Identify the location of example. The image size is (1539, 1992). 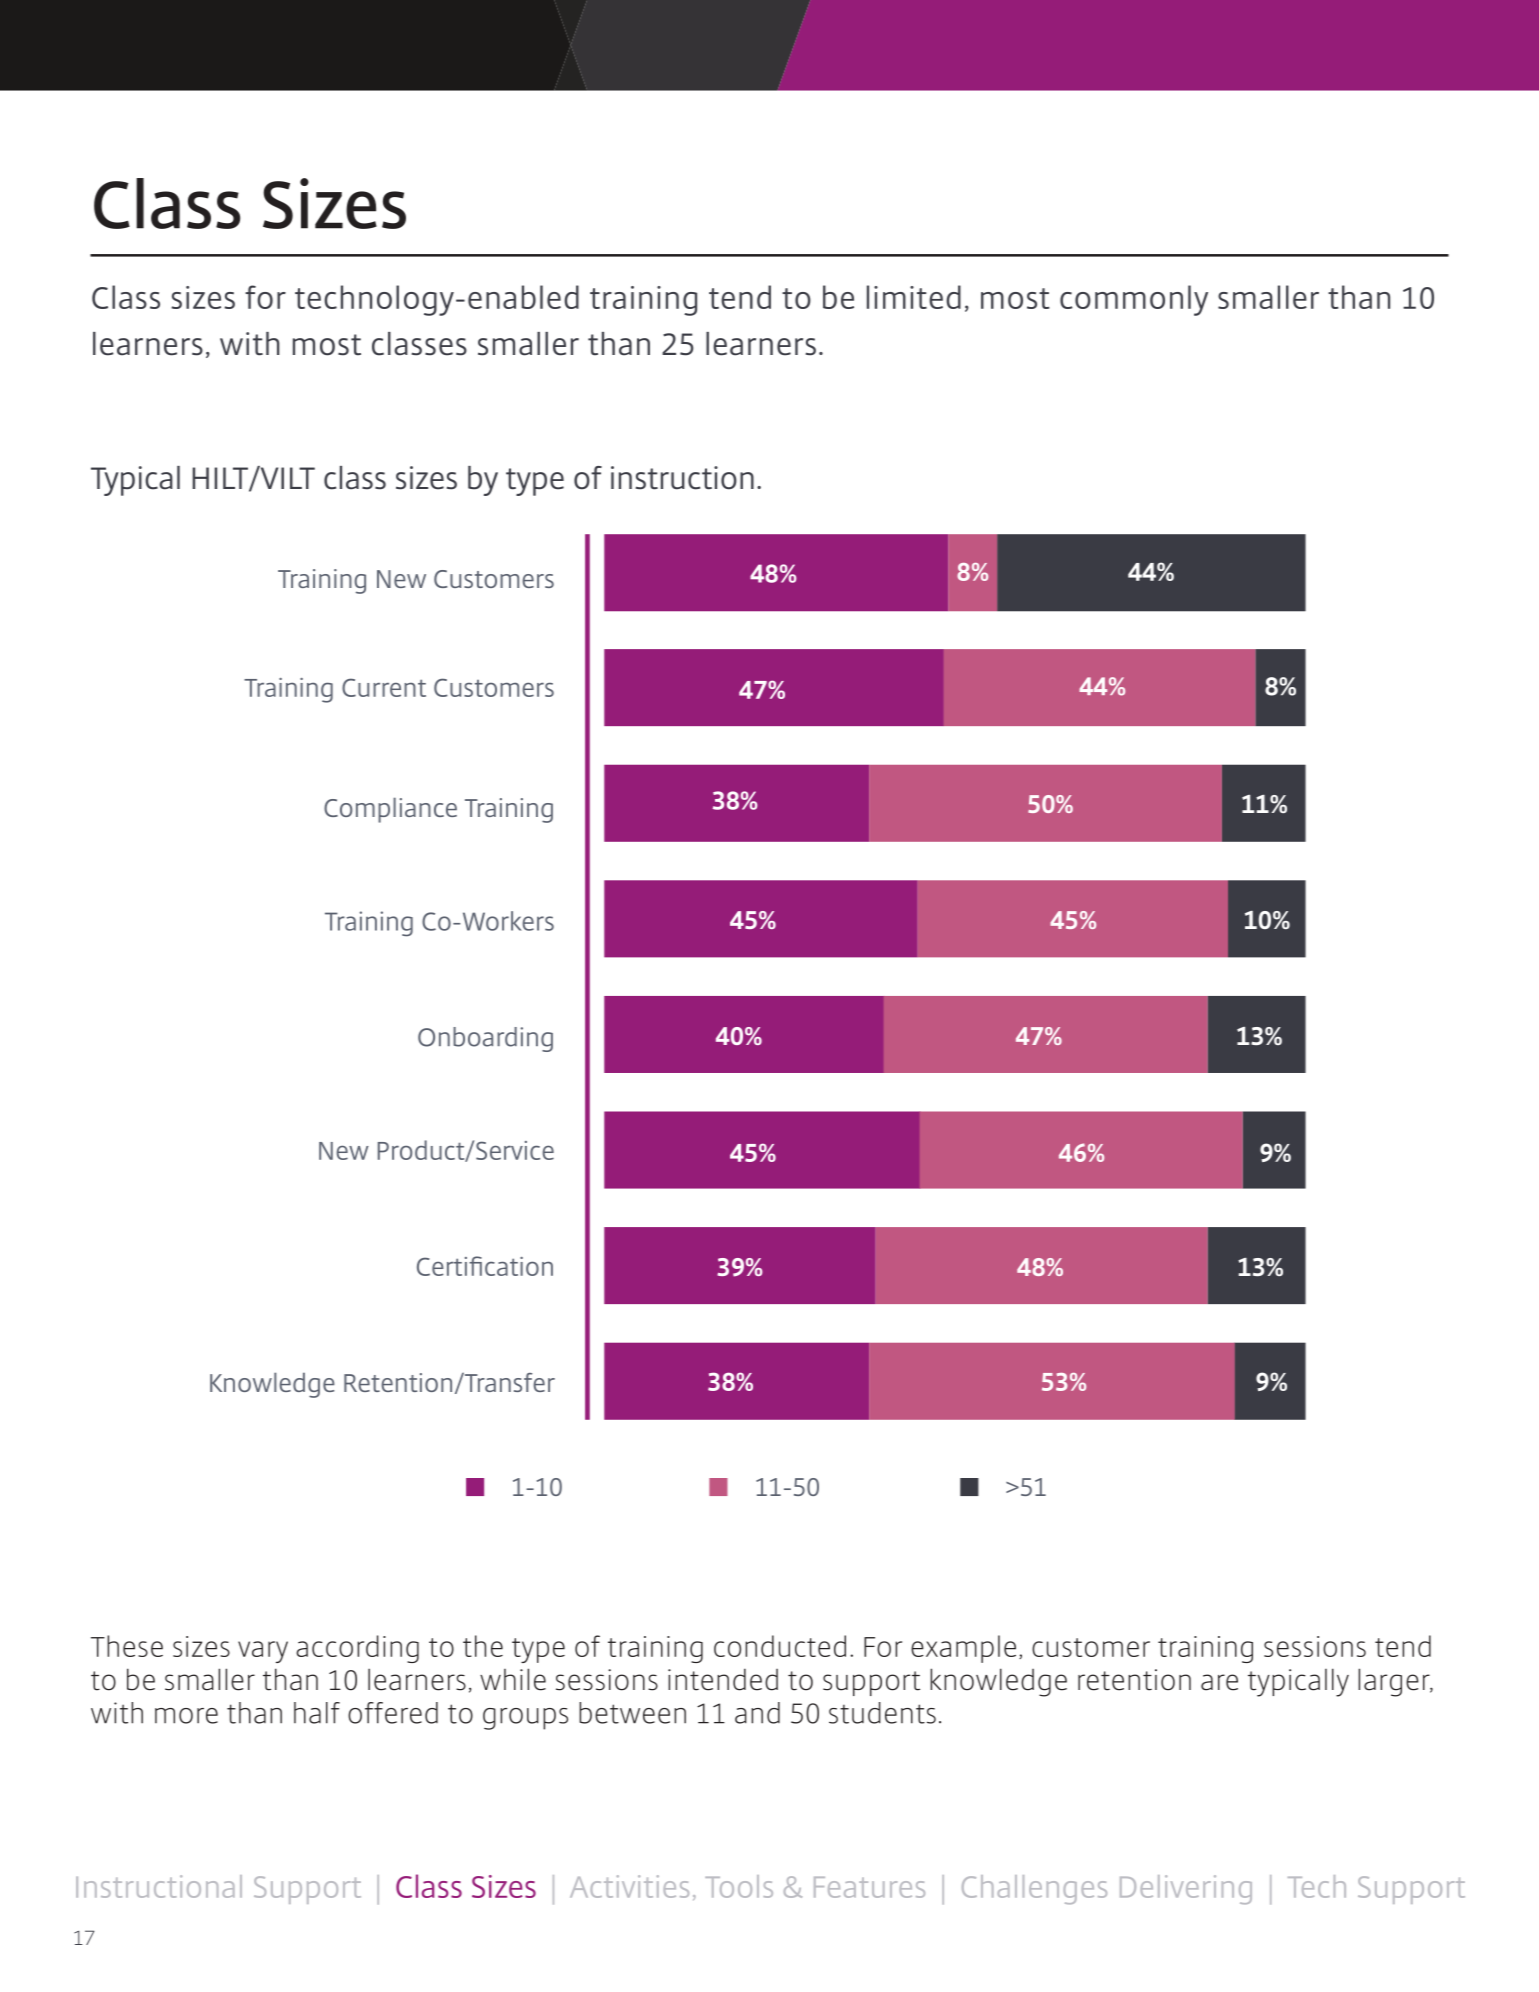
(963, 1649).
